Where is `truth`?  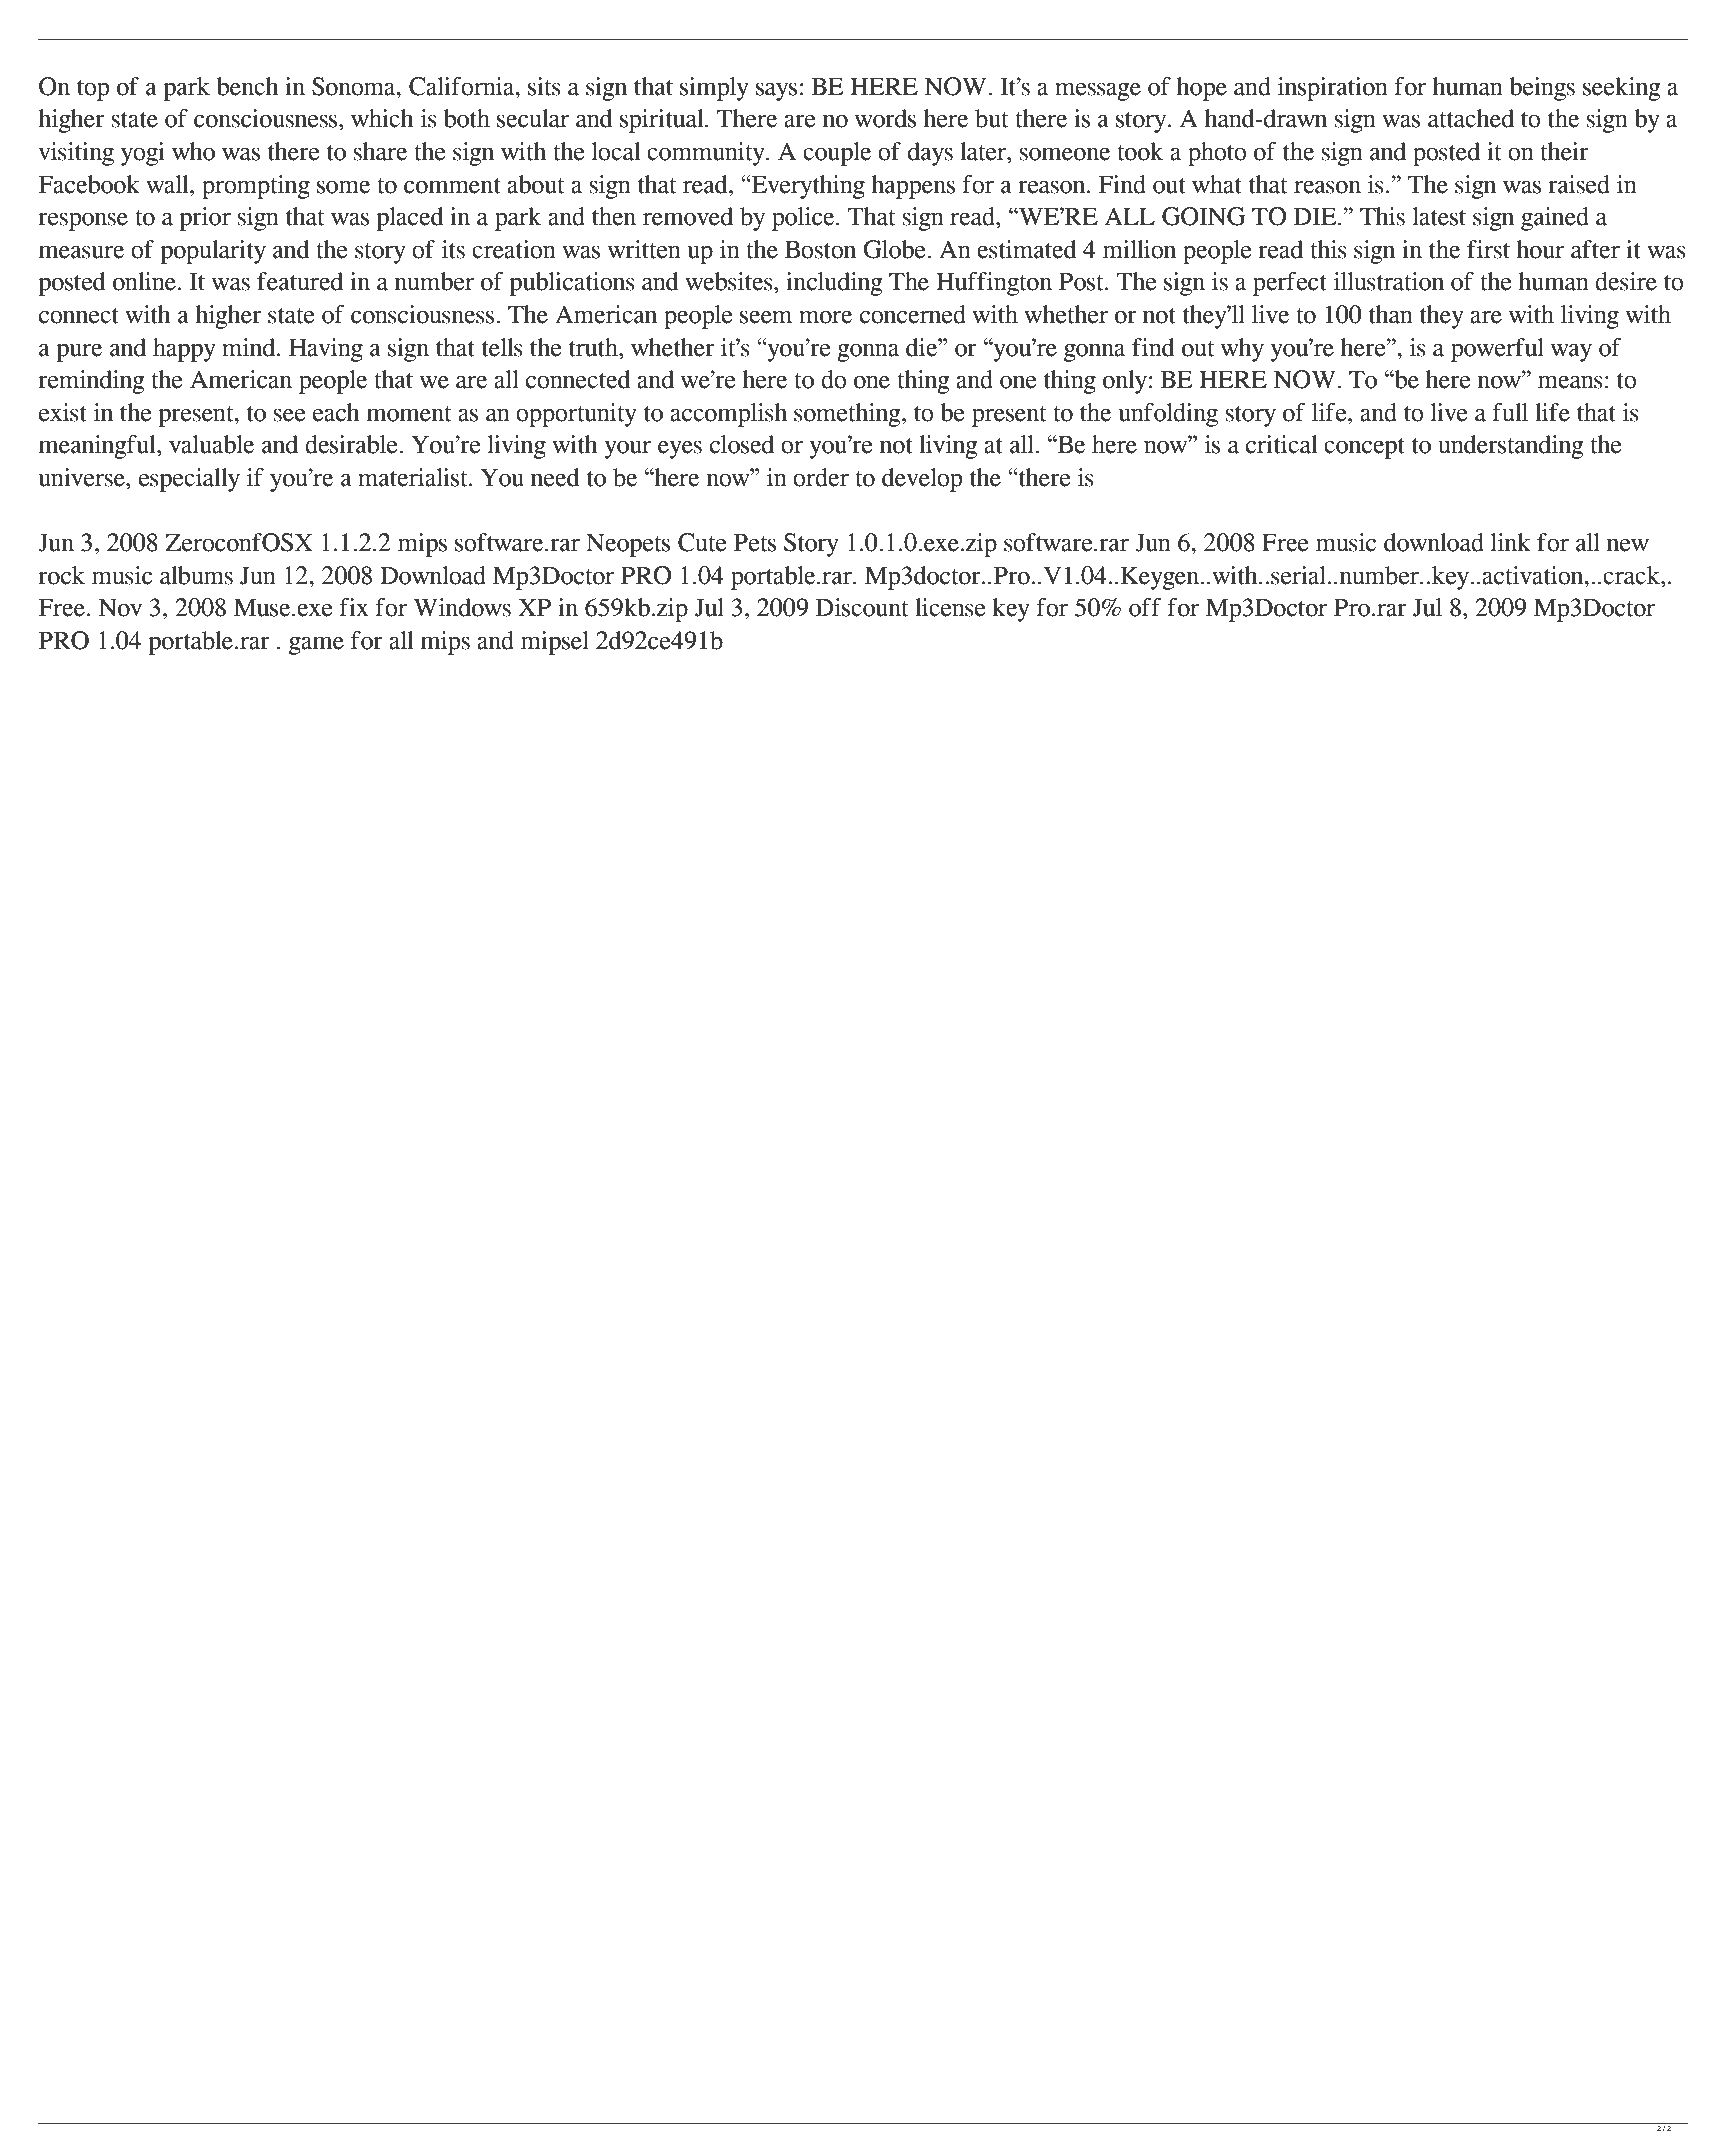 truth is located at coordinates (594, 347).
